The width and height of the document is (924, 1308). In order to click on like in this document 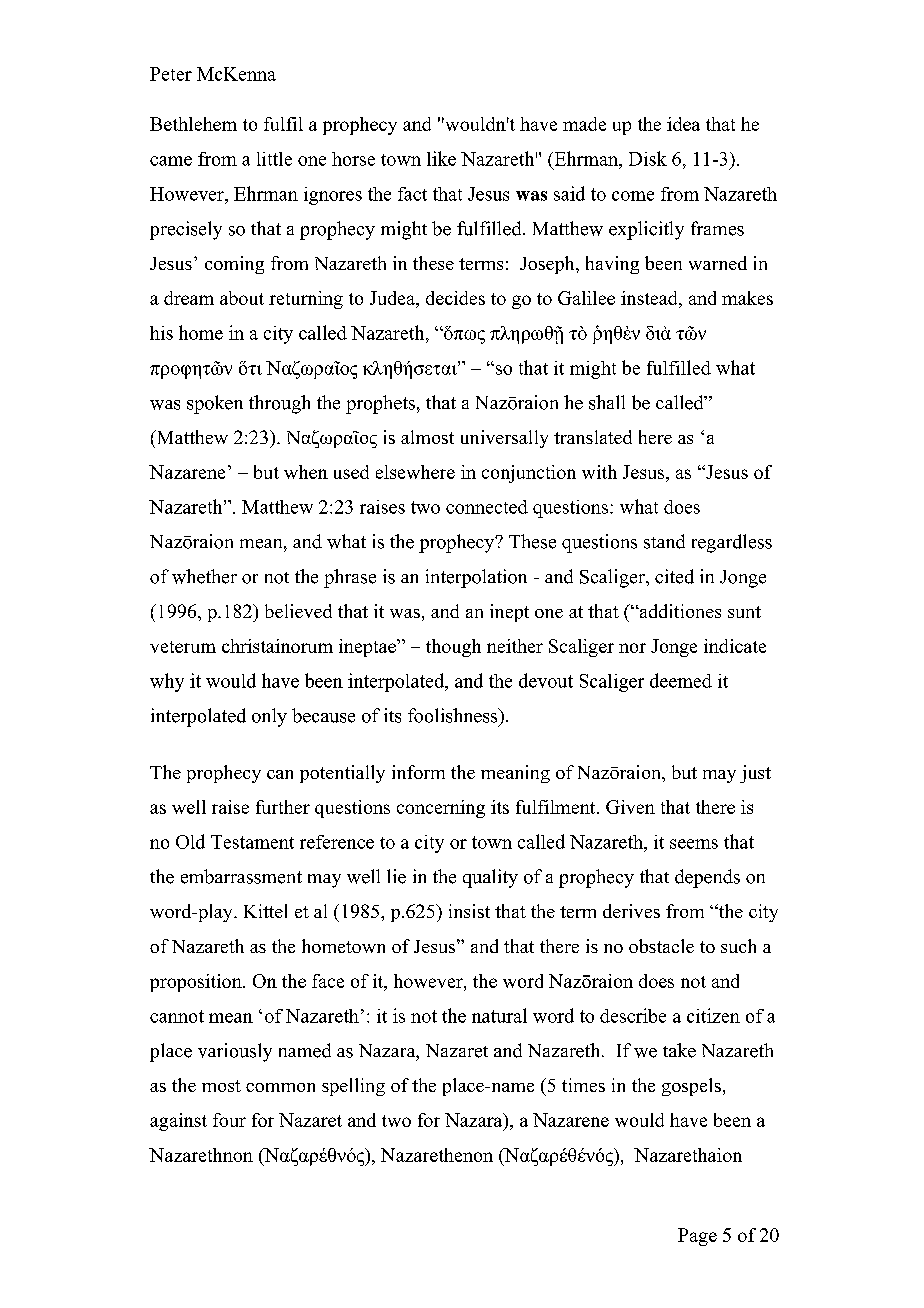, I will do `click(441, 158)`.
